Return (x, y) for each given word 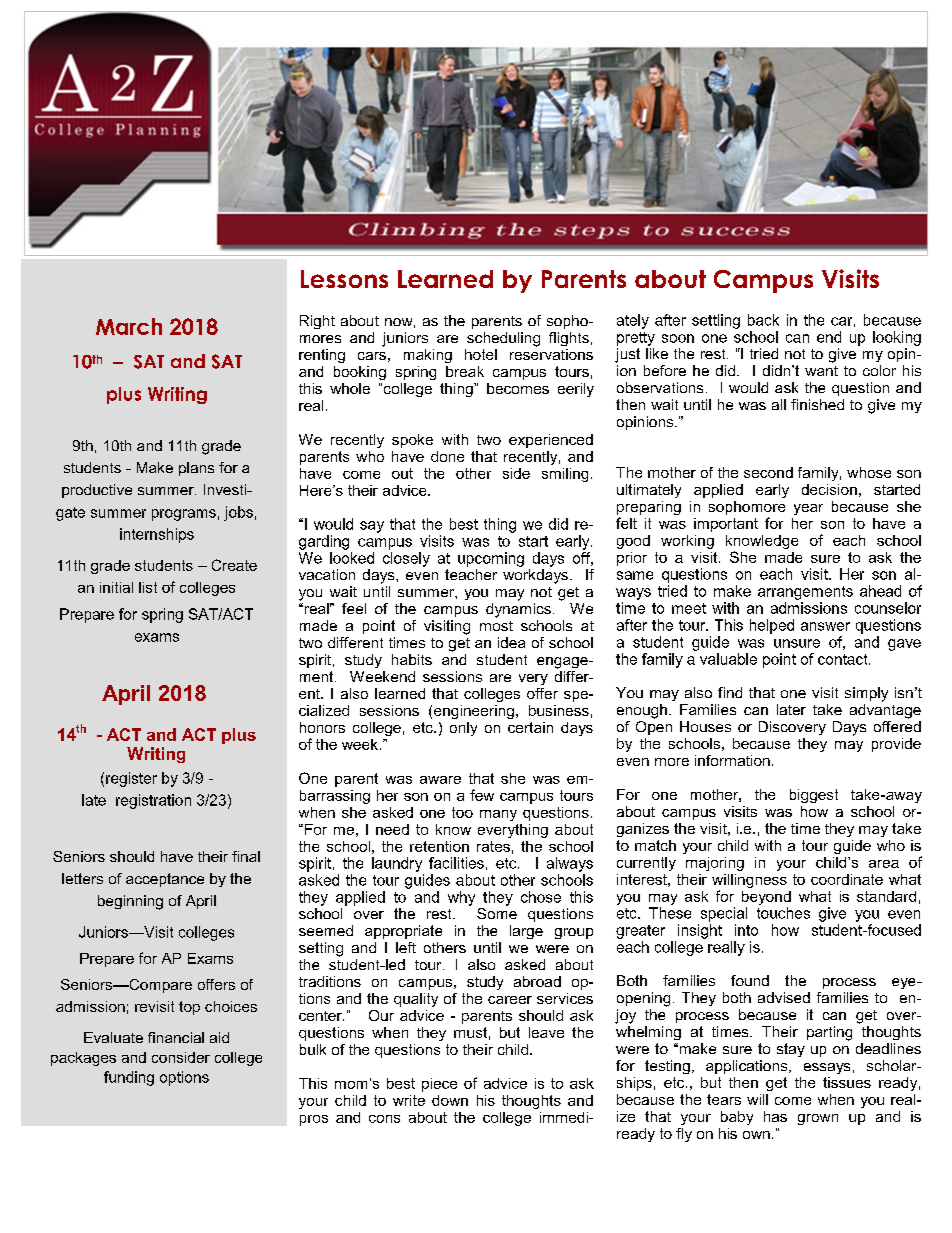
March (129, 326)
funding (129, 1078)
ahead (880, 591)
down (450, 1100)
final (246, 856)
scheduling (503, 339)
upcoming (491, 559)
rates (493, 846)
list (148, 587)
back (763, 320)
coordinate (847, 879)
